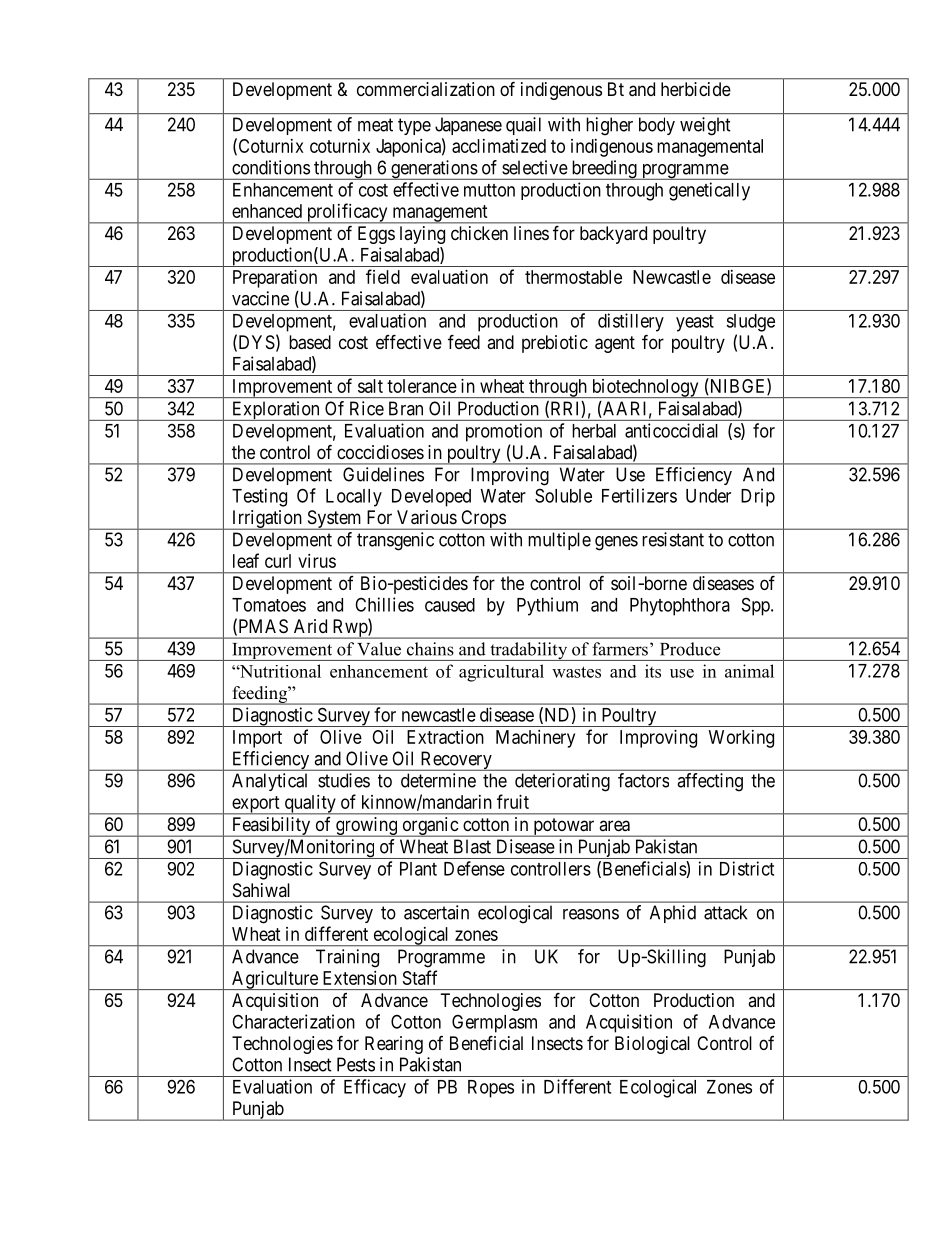  Describe the element at coordinates (491, 1089) in the image. I see `Ropes` at that location.
